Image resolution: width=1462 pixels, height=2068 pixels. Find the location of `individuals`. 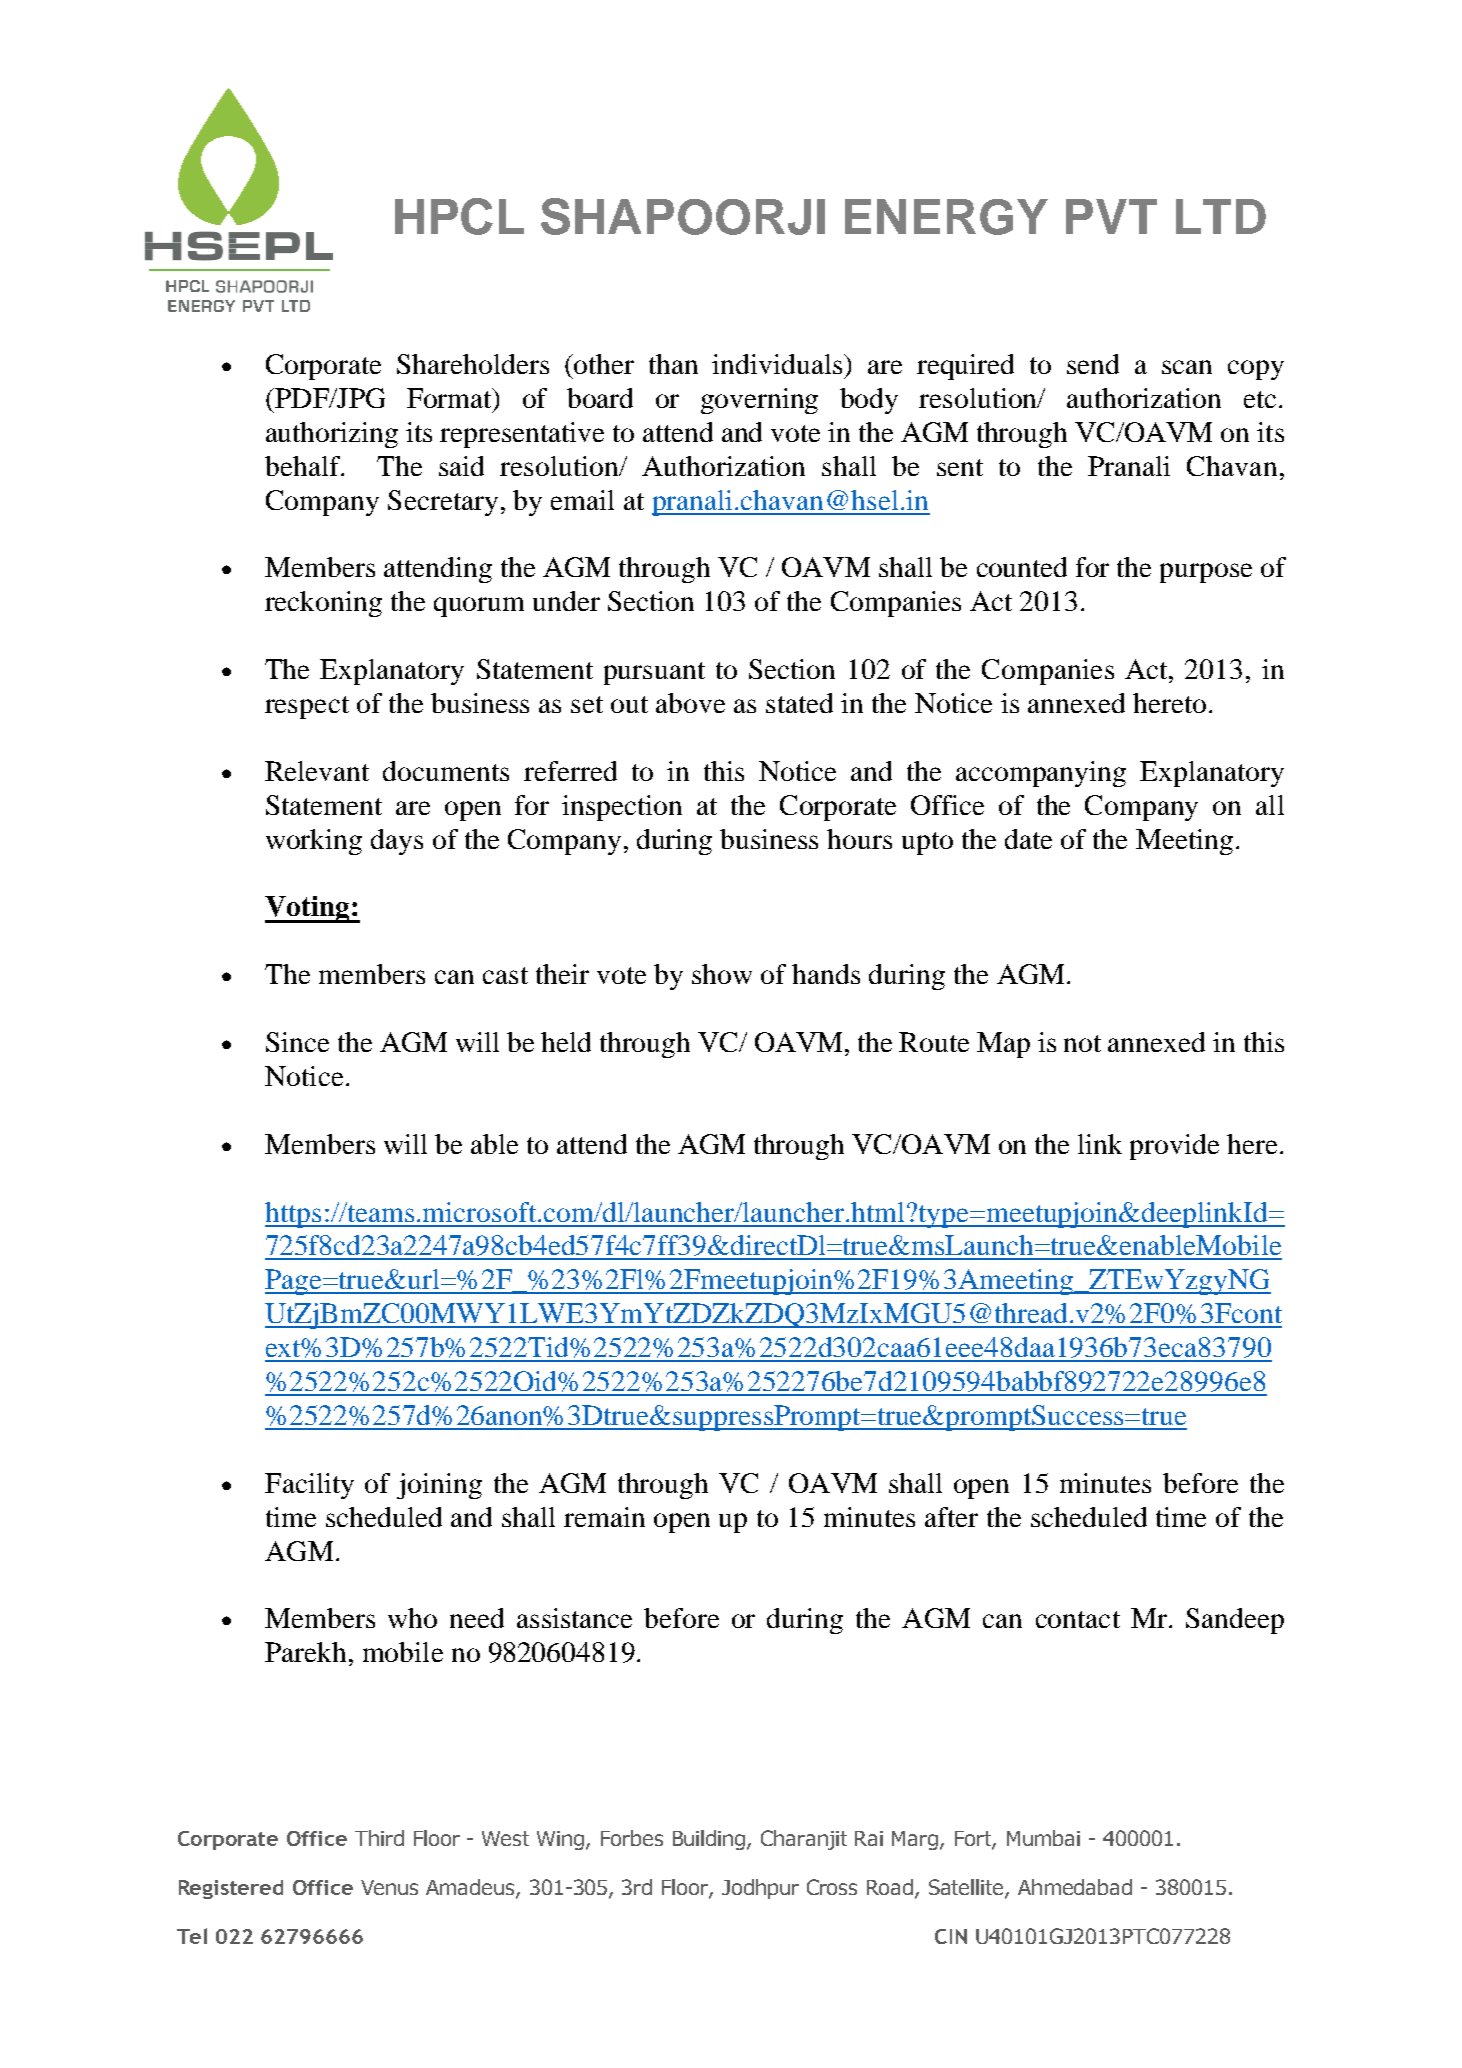

individuals is located at coordinates (779, 364).
